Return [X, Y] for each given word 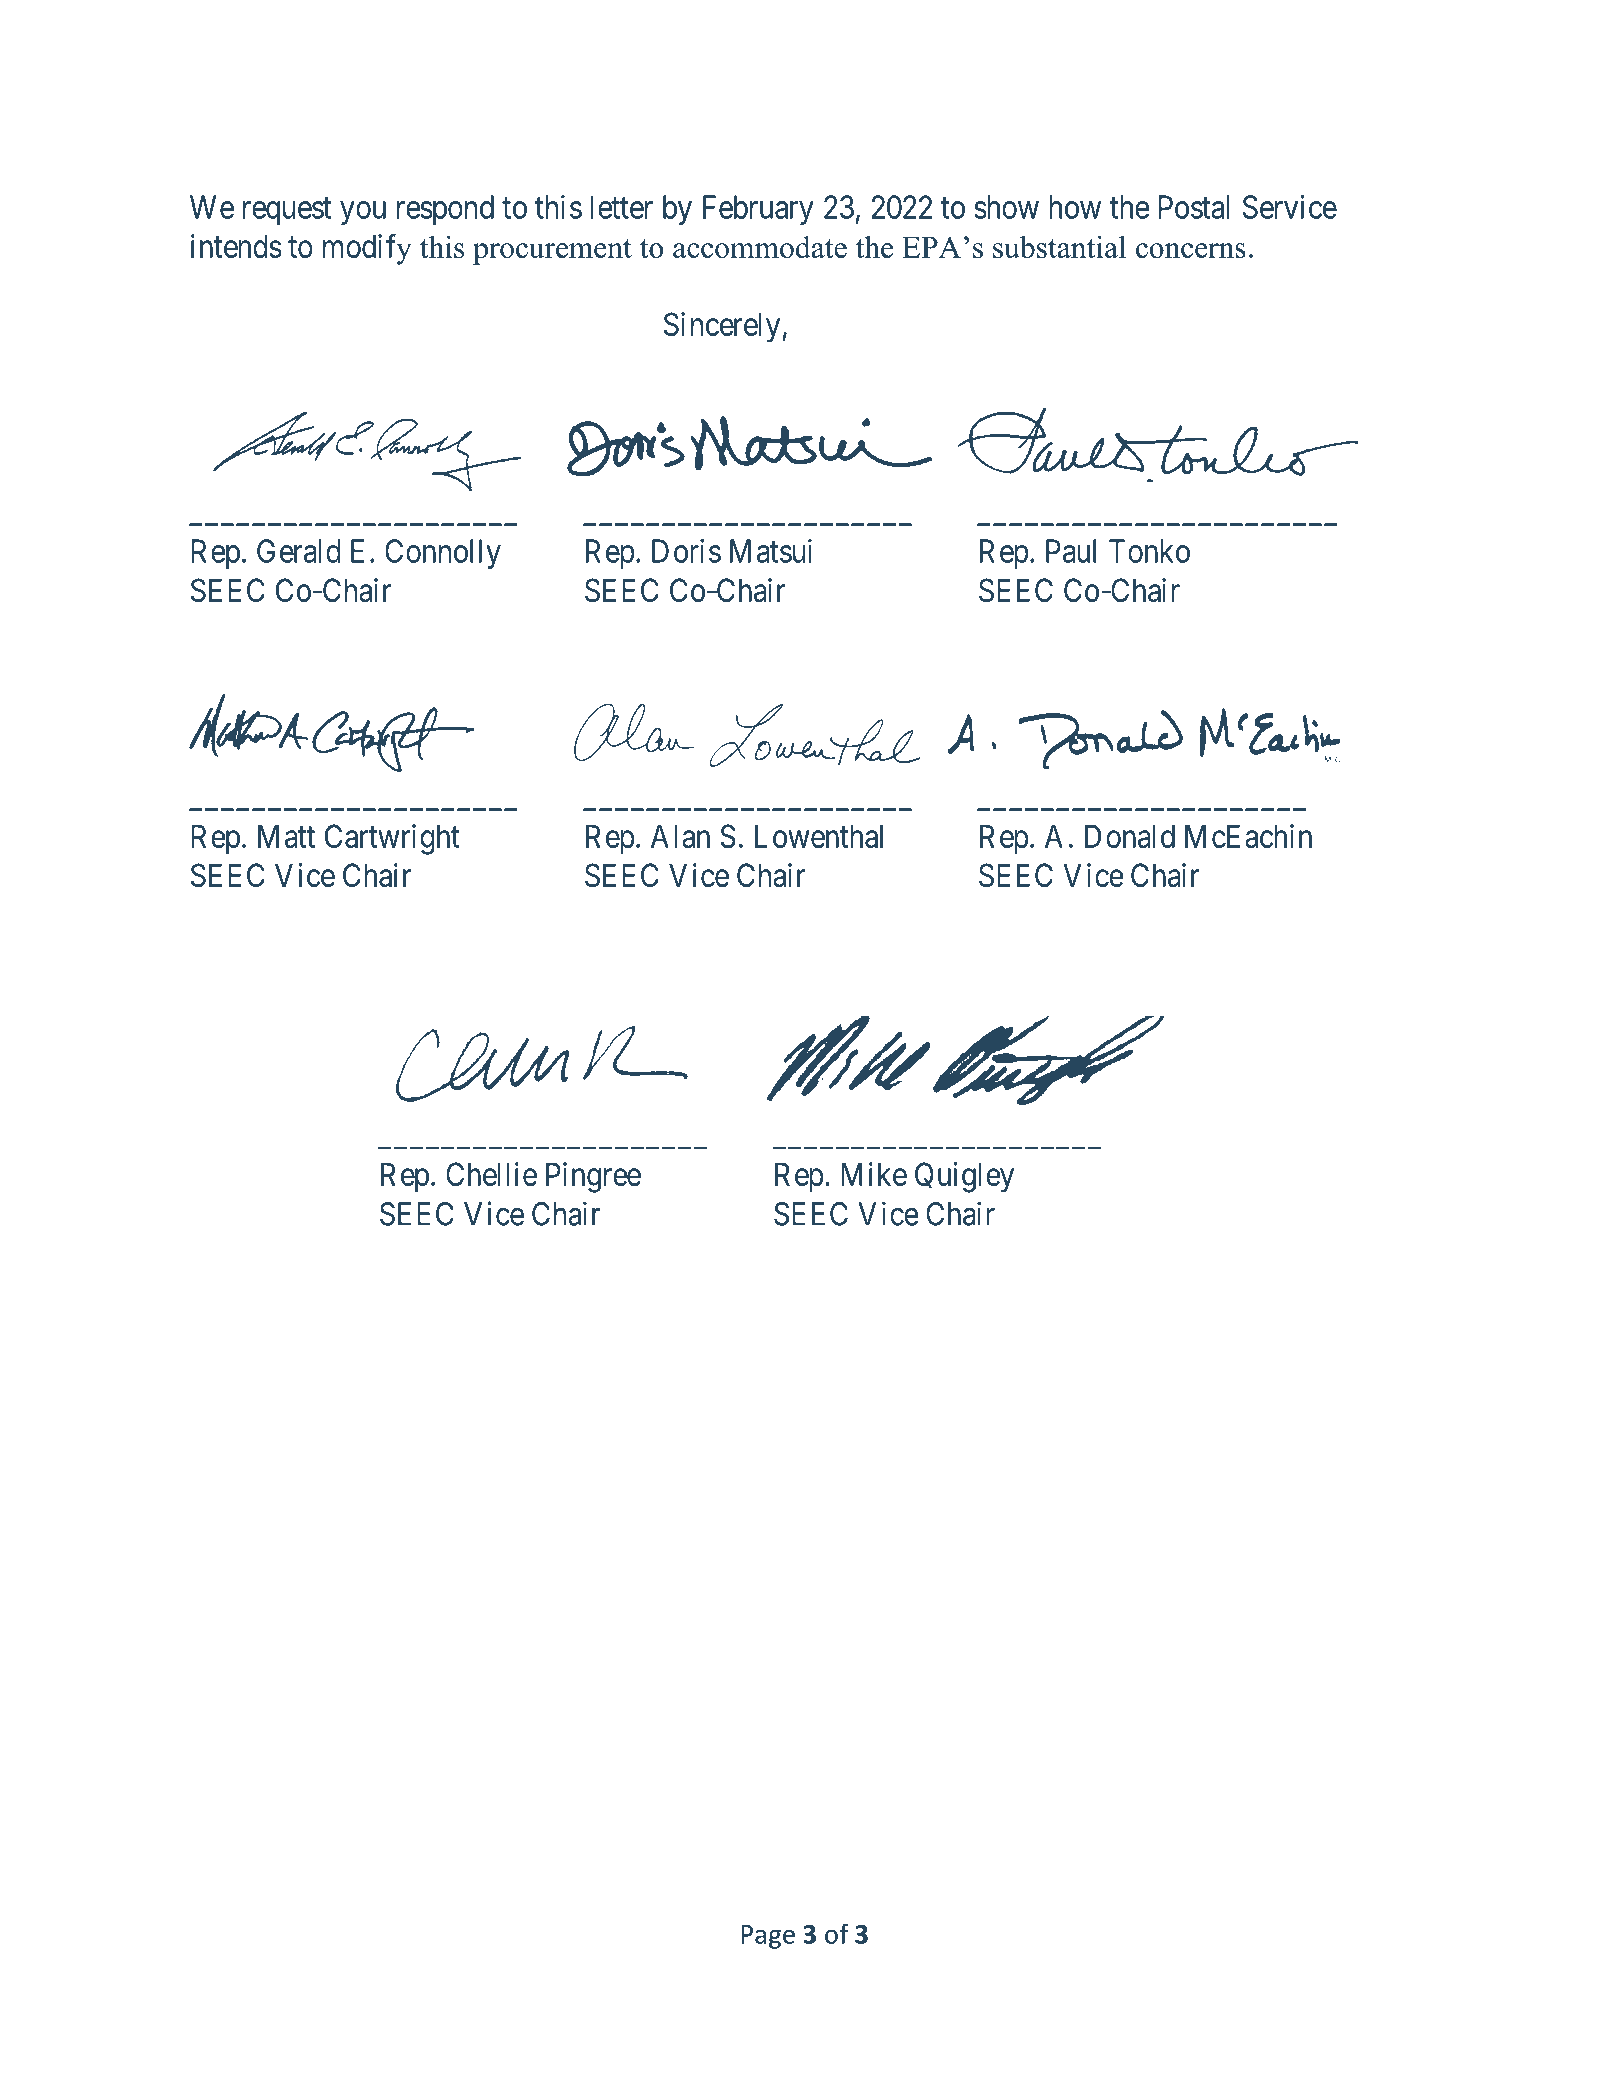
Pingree [593, 1177]
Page [768, 1937]
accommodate [760, 247]
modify [367, 249]
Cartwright [392, 839]
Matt [286, 836]
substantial [1059, 247]
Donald [1130, 836]
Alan [680, 836]
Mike [874, 1174]
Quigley [964, 1177]
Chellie [491, 1174]
